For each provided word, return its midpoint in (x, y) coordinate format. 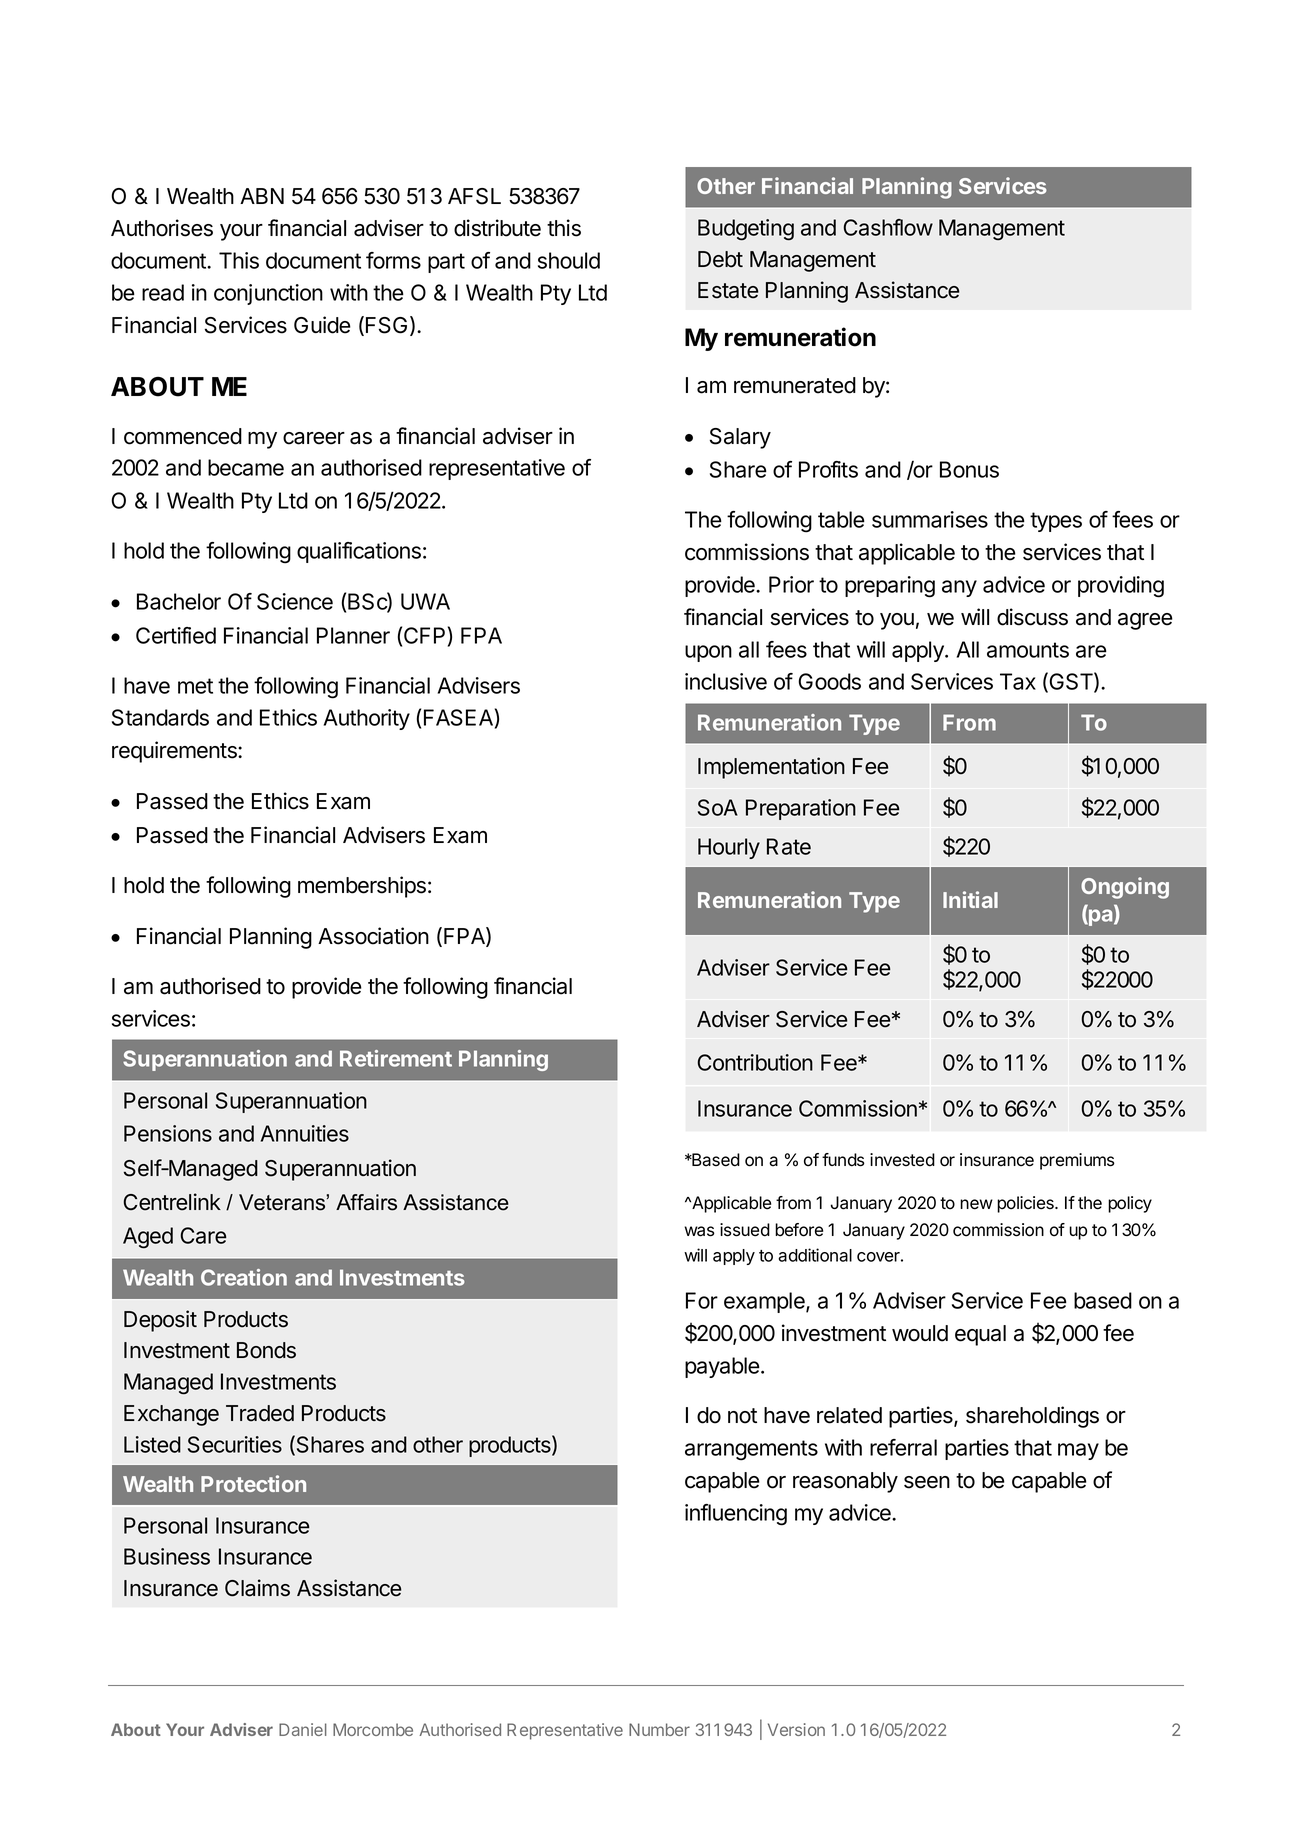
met (195, 686)
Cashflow (888, 227)
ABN (262, 196)
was (699, 1231)
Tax (1018, 681)
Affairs (366, 1202)
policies (1026, 1204)
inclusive (726, 681)
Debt (720, 259)
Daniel (303, 1729)
